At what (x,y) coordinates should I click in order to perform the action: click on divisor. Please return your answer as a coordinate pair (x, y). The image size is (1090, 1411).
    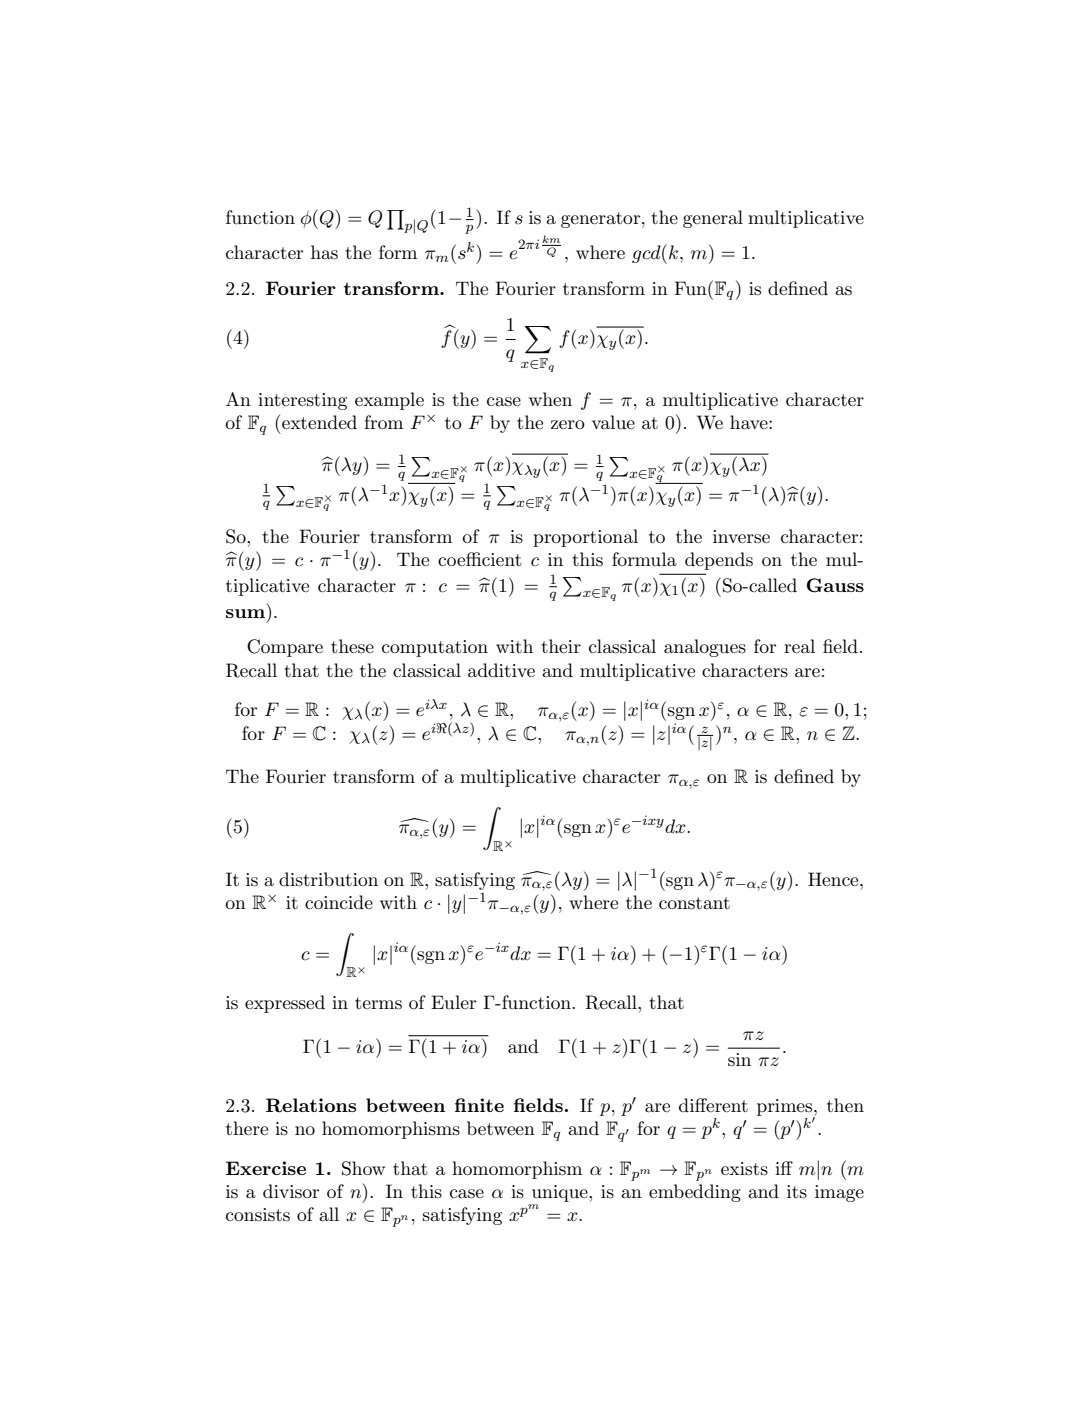
    Looking at the image, I should click on (291, 1191).
